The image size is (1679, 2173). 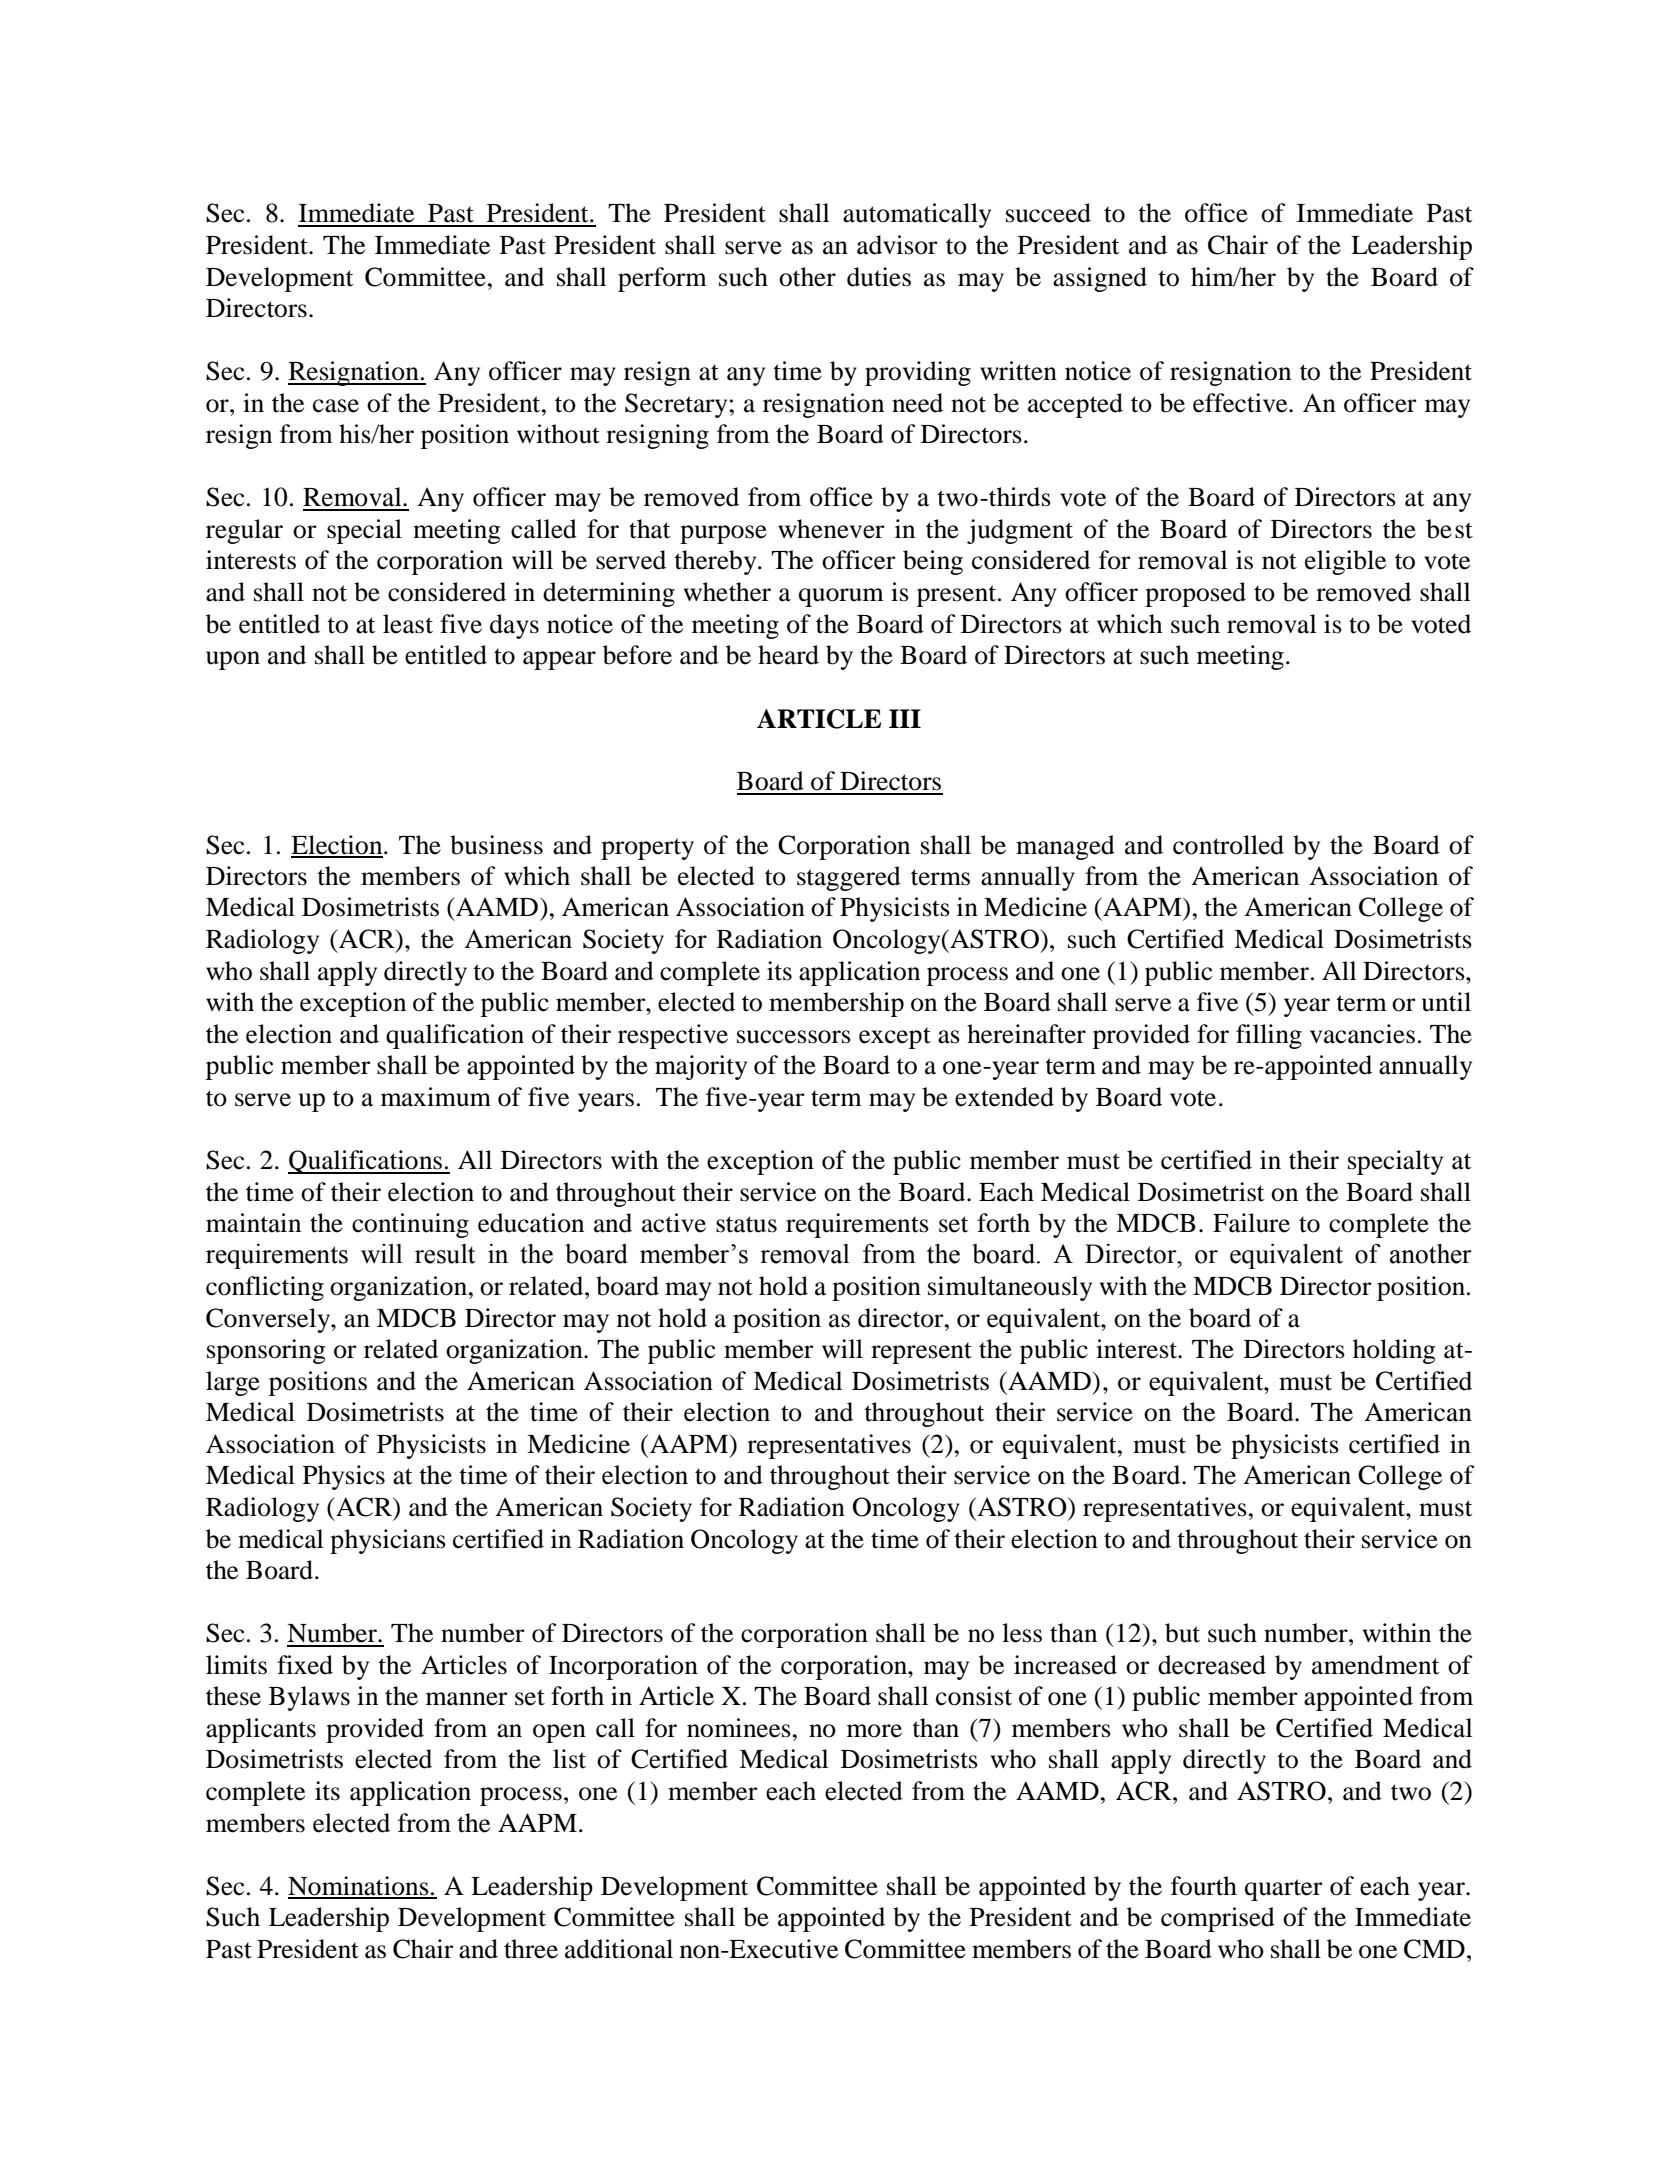 I want to click on Physics, so click(x=344, y=1477).
